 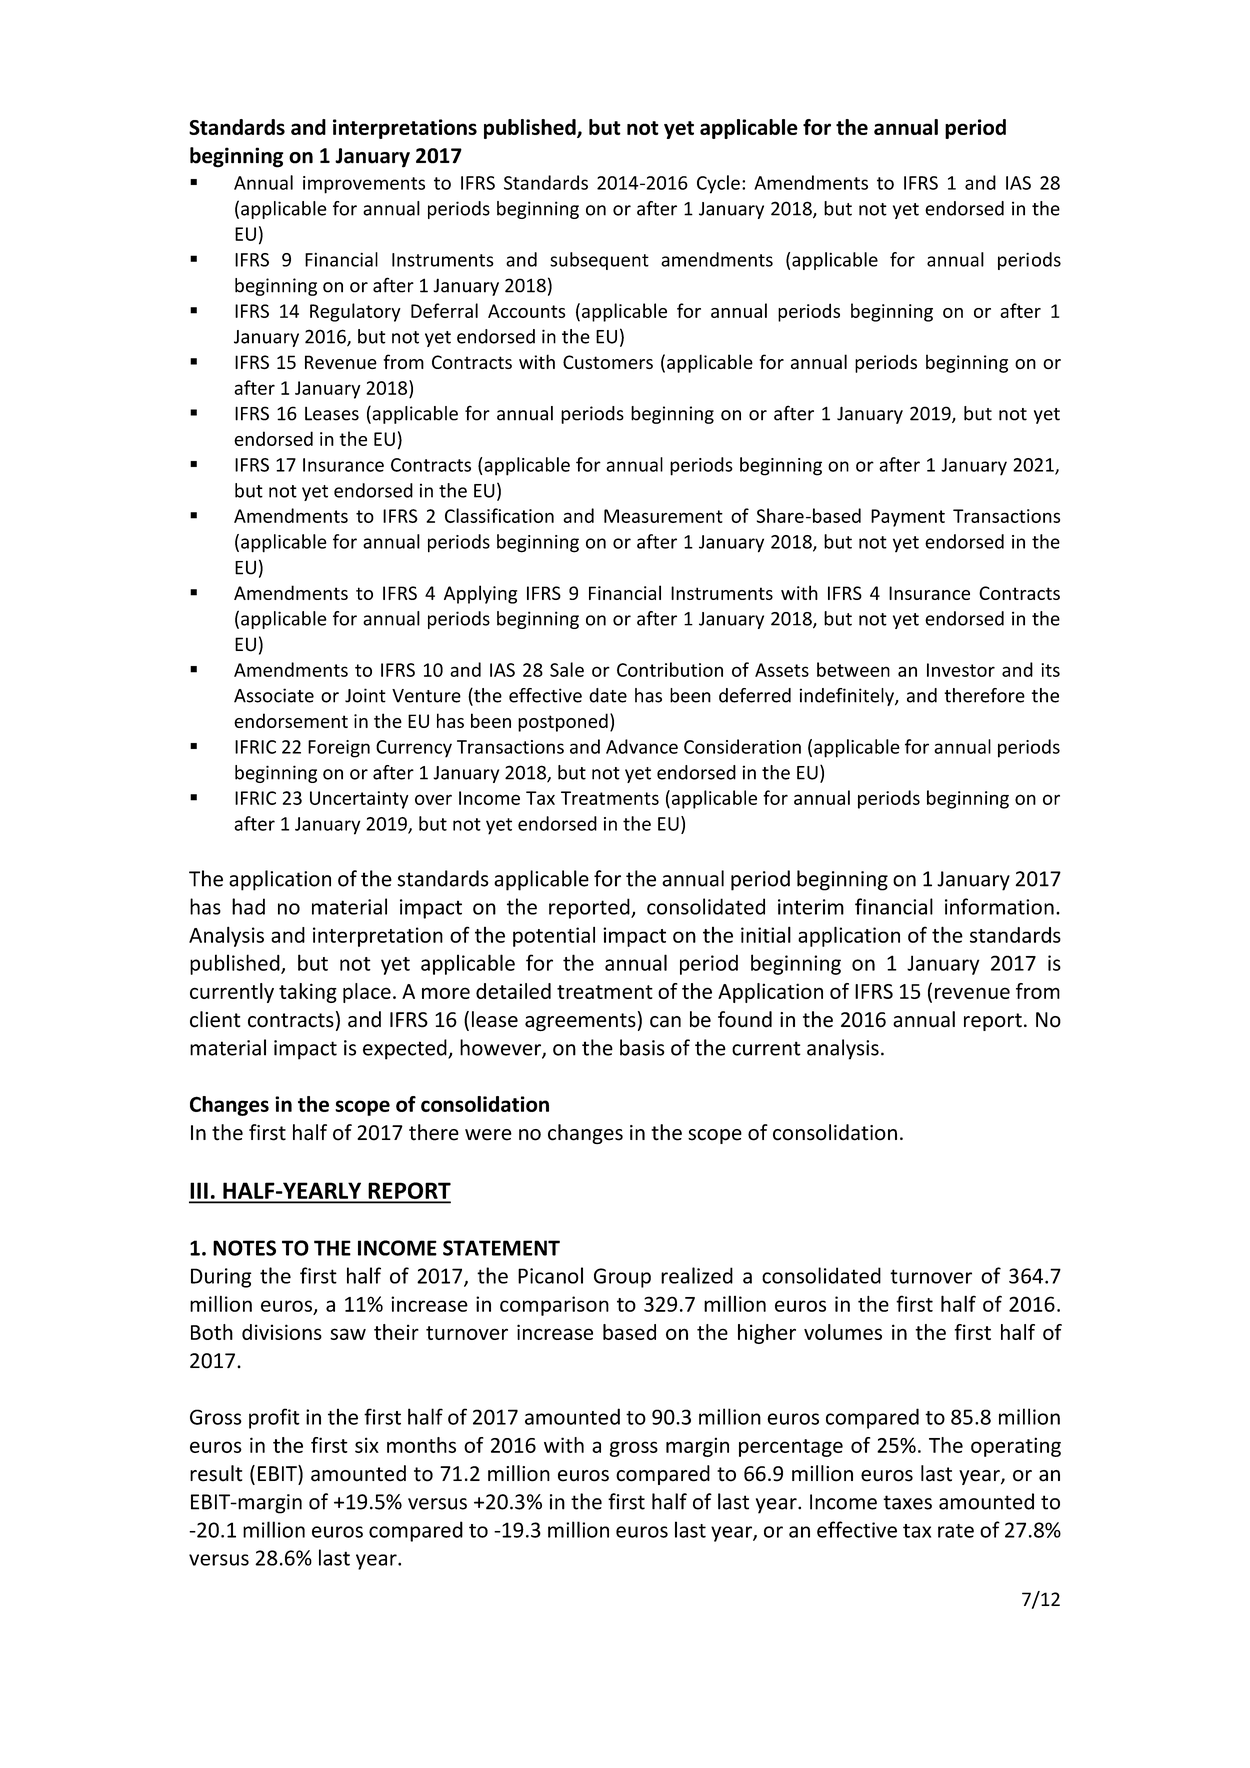 I want to click on volumes, so click(x=843, y=1332).
